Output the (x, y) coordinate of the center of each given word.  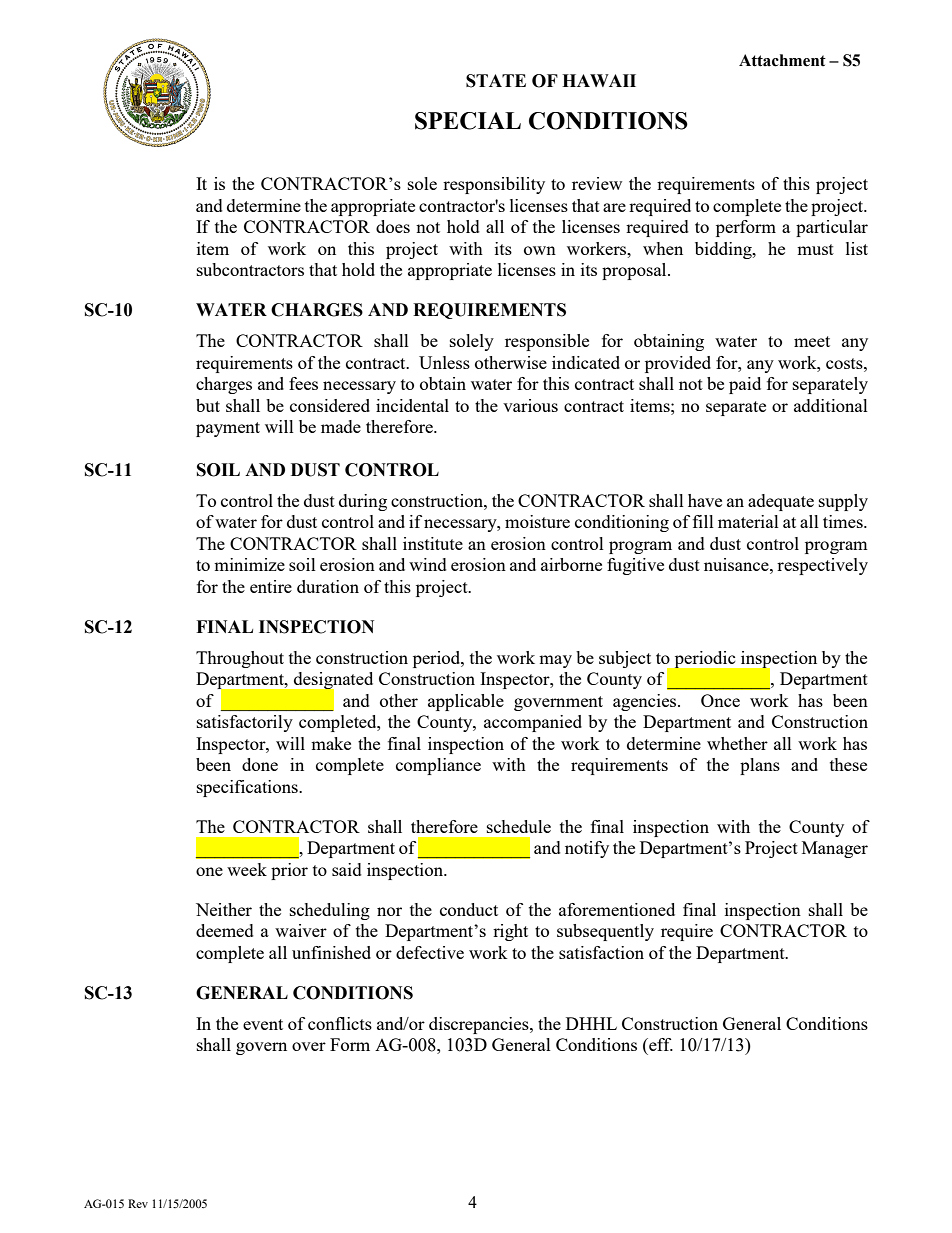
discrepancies (480, 1025)
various (530, 405)
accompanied (533, 723)
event (263, 1024)
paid (745, 385)
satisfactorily (245, 723)
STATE (496, 81)
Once (720, 700)
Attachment (782, 60)
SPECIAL (468, 121)
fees (303, 383)
